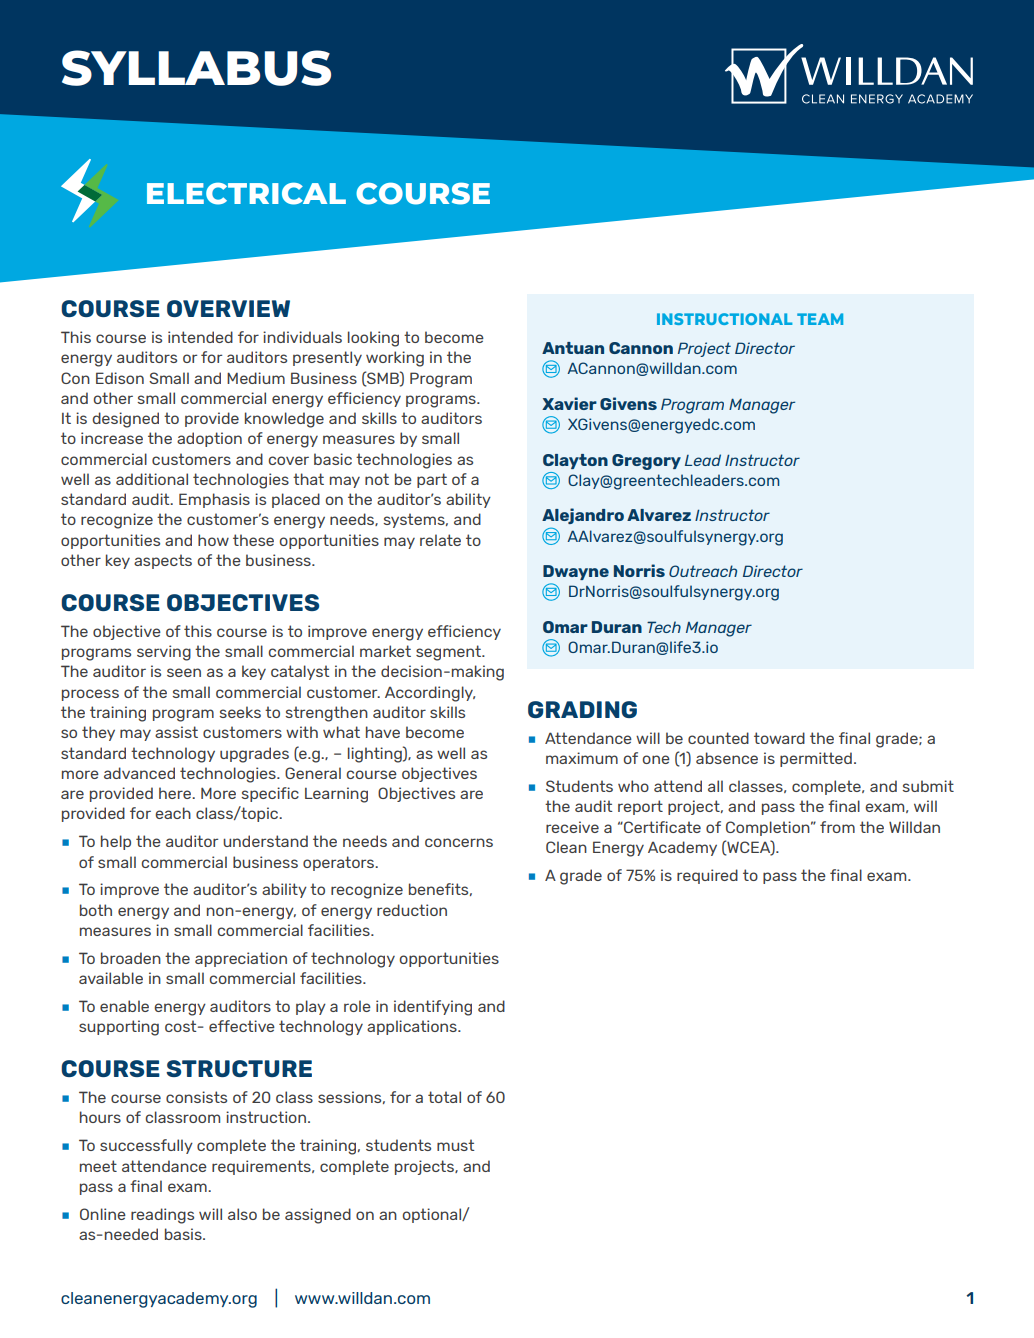  I want to click on ELECTRICAL, so click(246, 194).
